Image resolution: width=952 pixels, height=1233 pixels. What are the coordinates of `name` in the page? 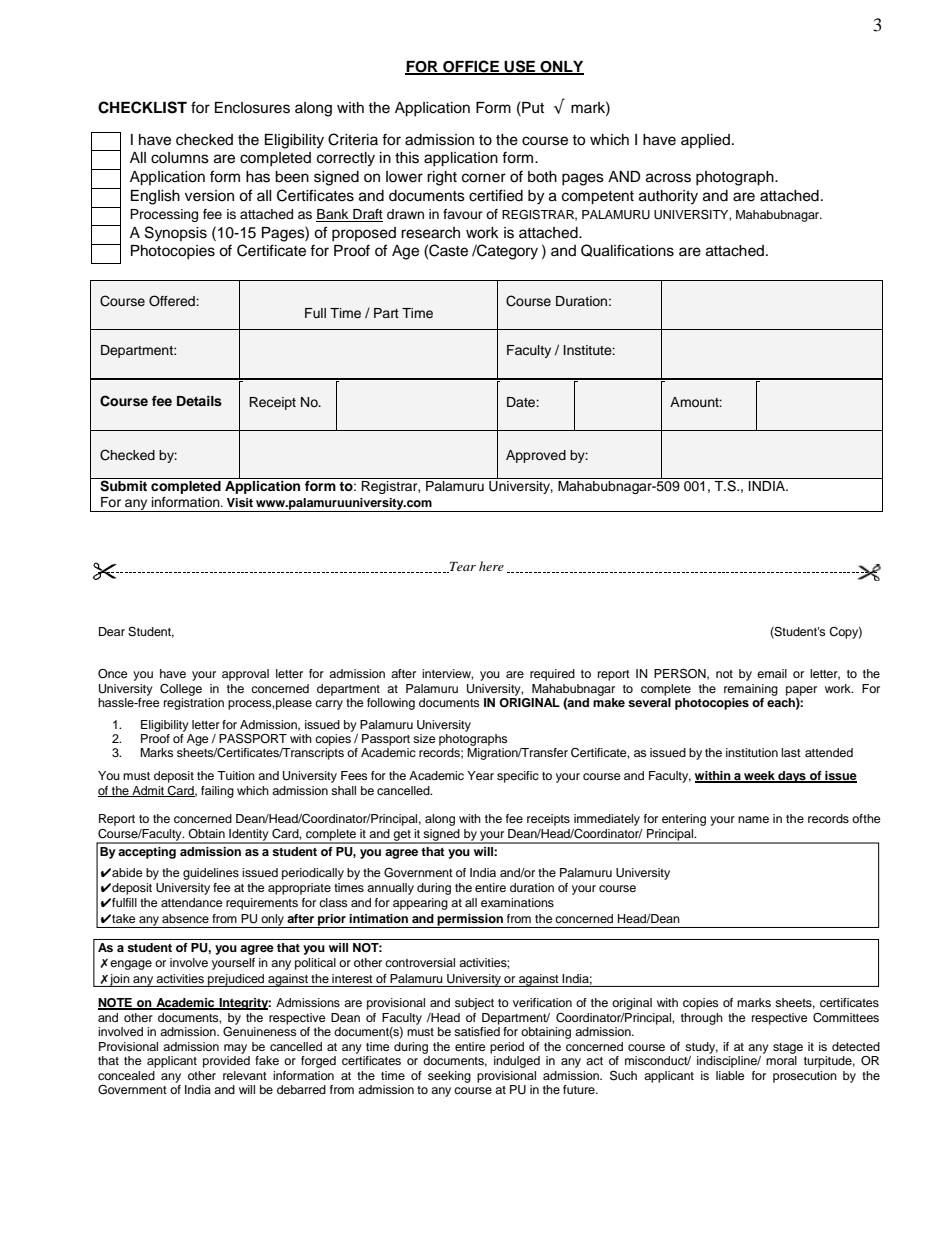 It's located at (753, 819).
